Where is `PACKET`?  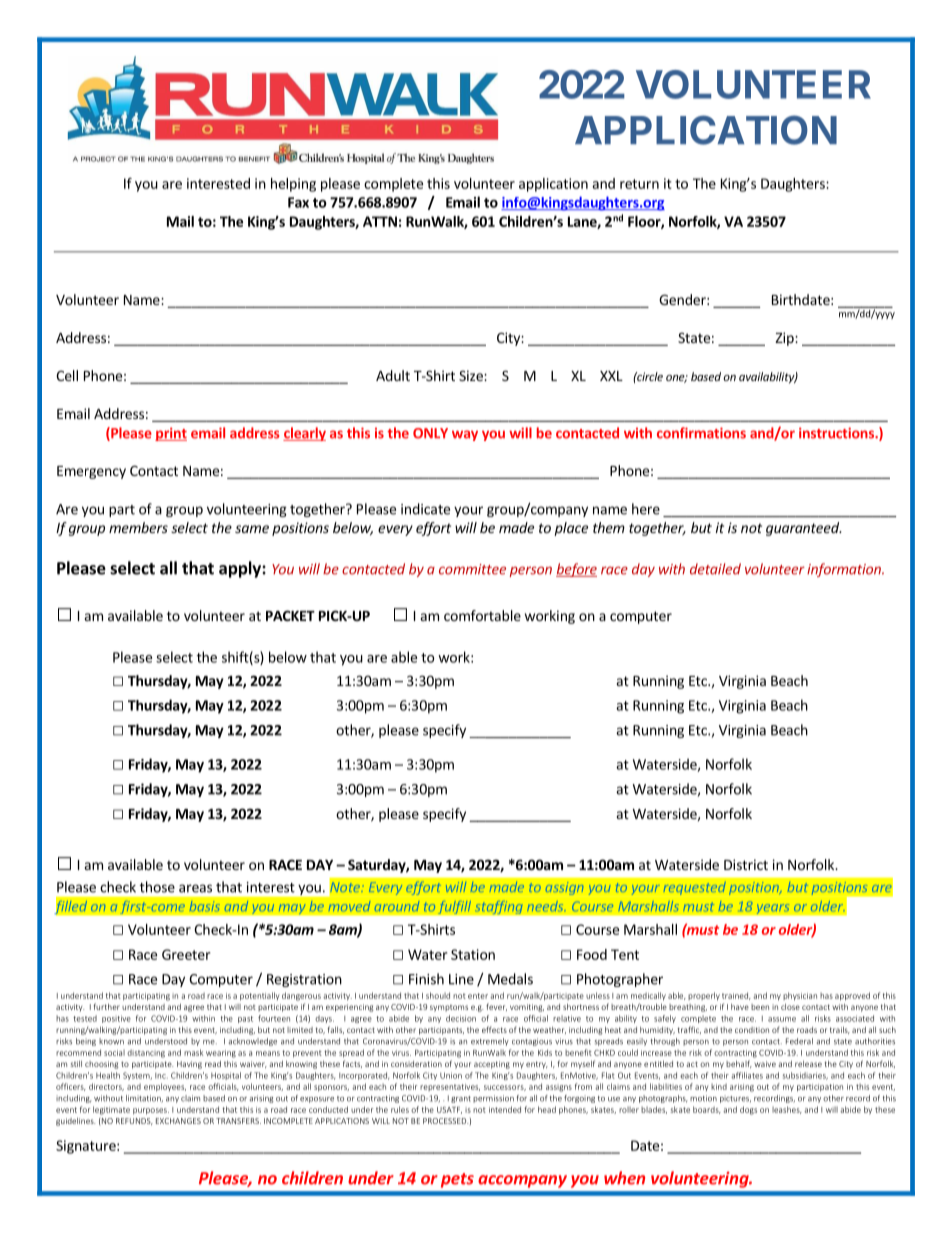 PACKET is located at coordinates (290, 615).
